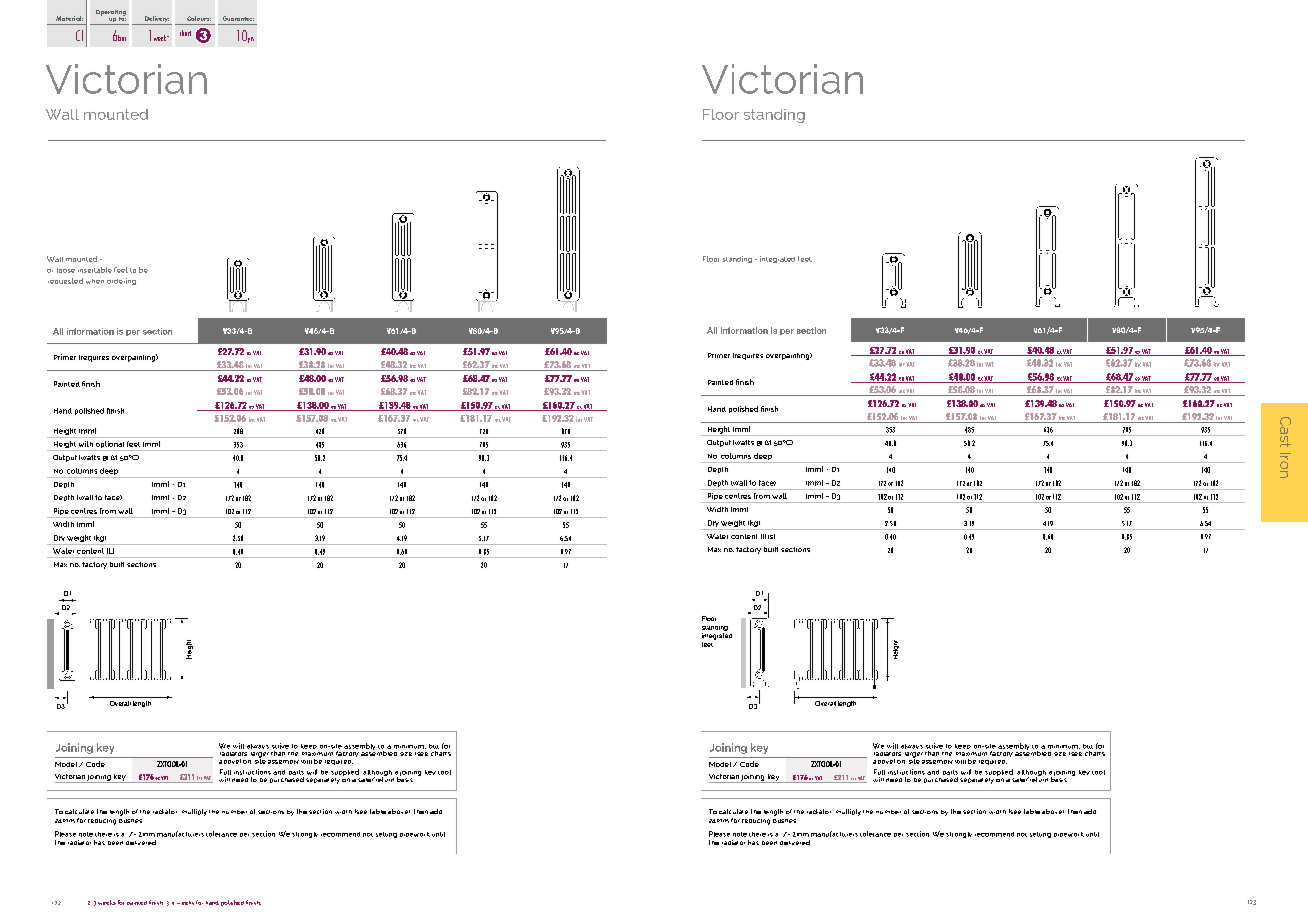  Describe the element at coordinates (156, 20) in the screenshot. I see `Delivery` at that location.
